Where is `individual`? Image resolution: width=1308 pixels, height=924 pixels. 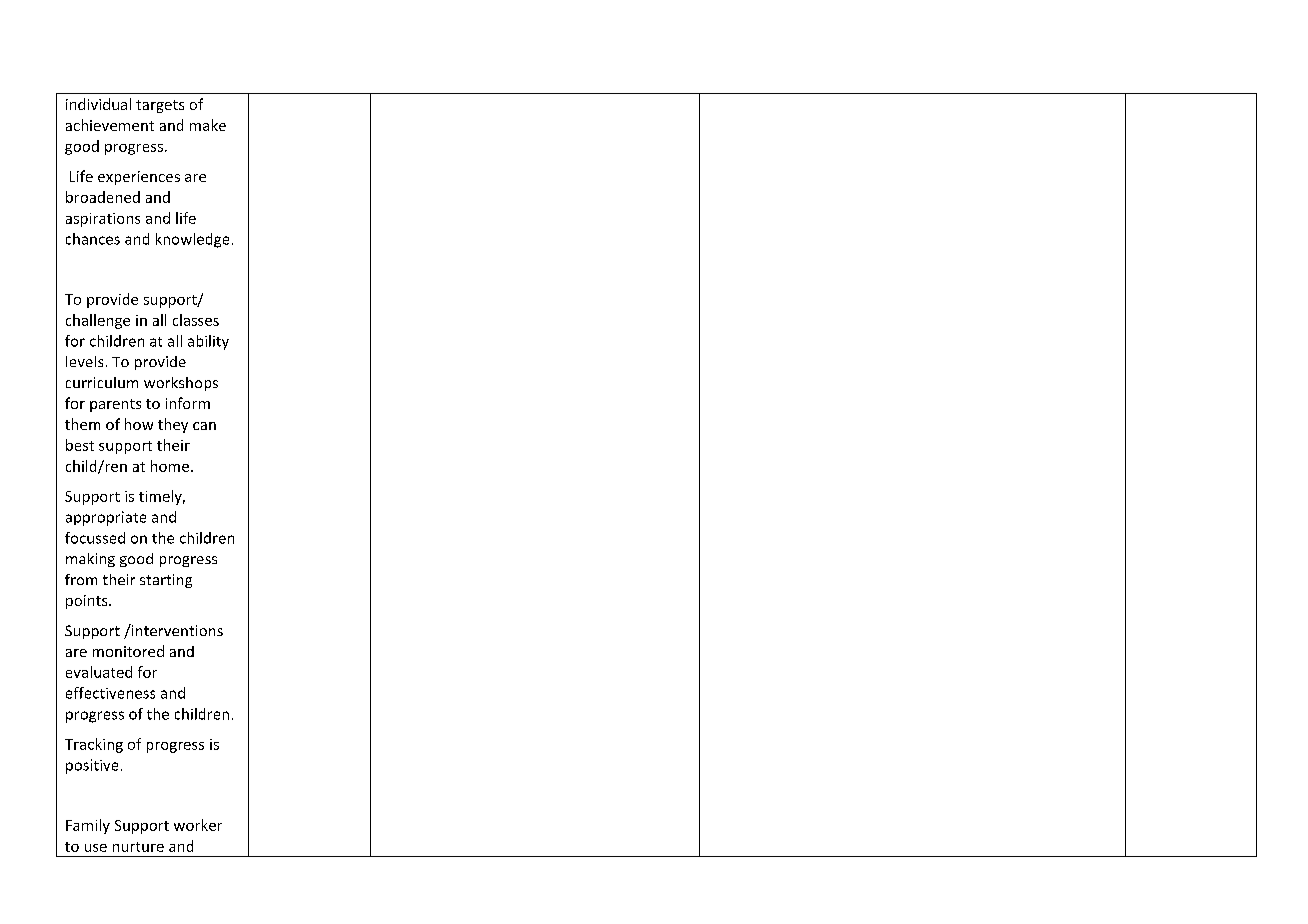 individual is located at coordinates (98, 104).
